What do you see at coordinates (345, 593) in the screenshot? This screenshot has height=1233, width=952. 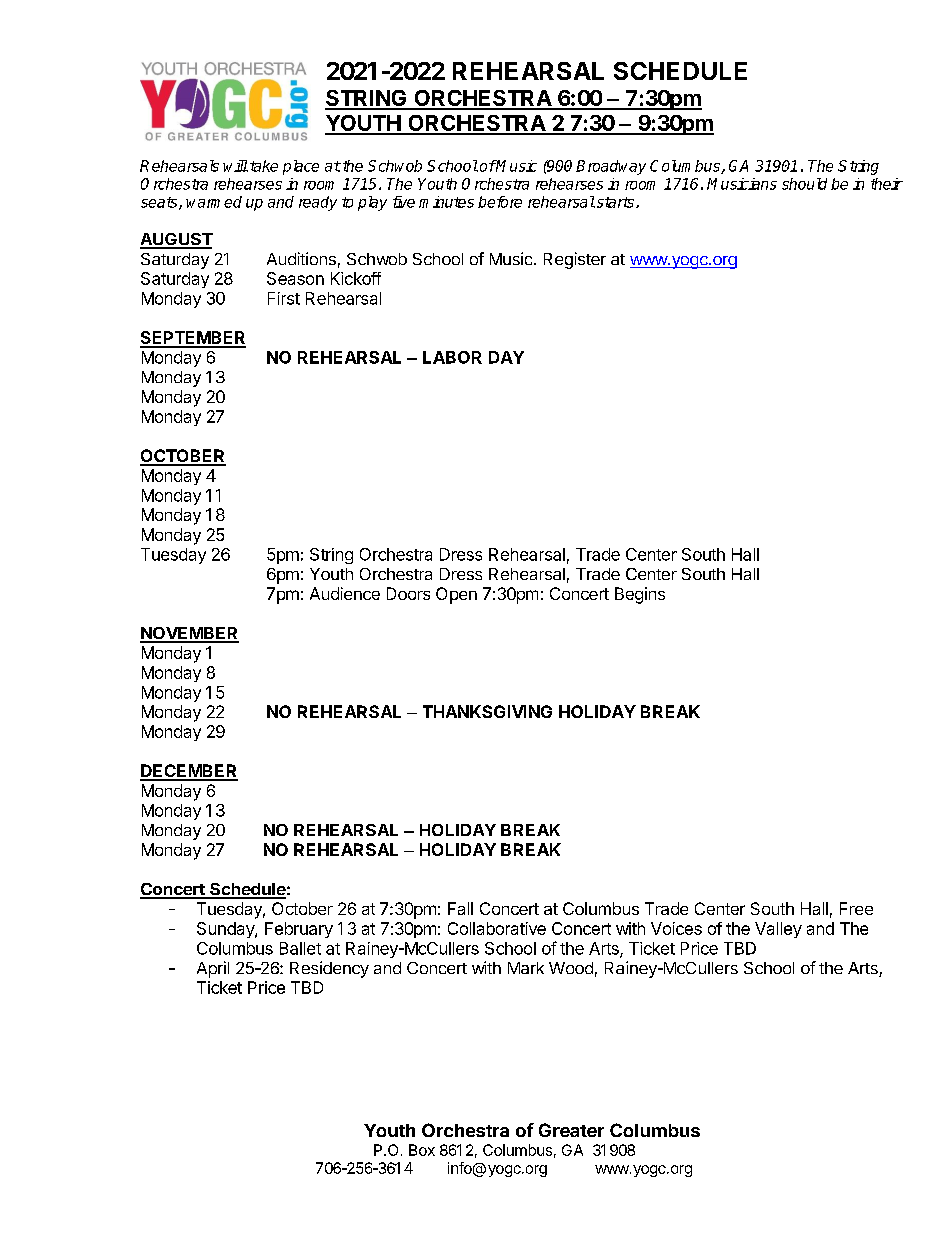 I see `Audience` at bounding box center [345, 593].
